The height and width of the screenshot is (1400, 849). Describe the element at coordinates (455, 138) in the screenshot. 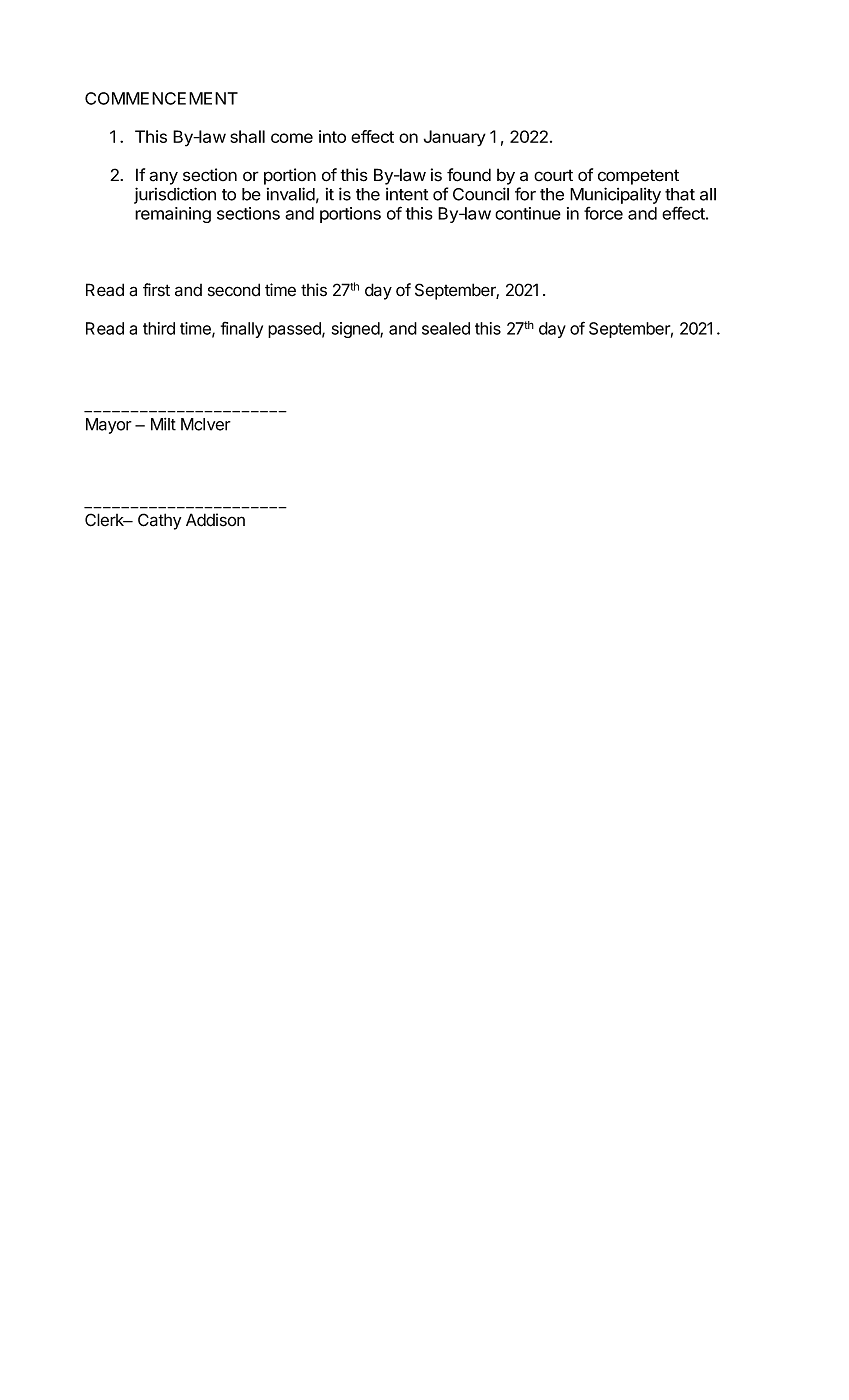

I see `January` at that location.
